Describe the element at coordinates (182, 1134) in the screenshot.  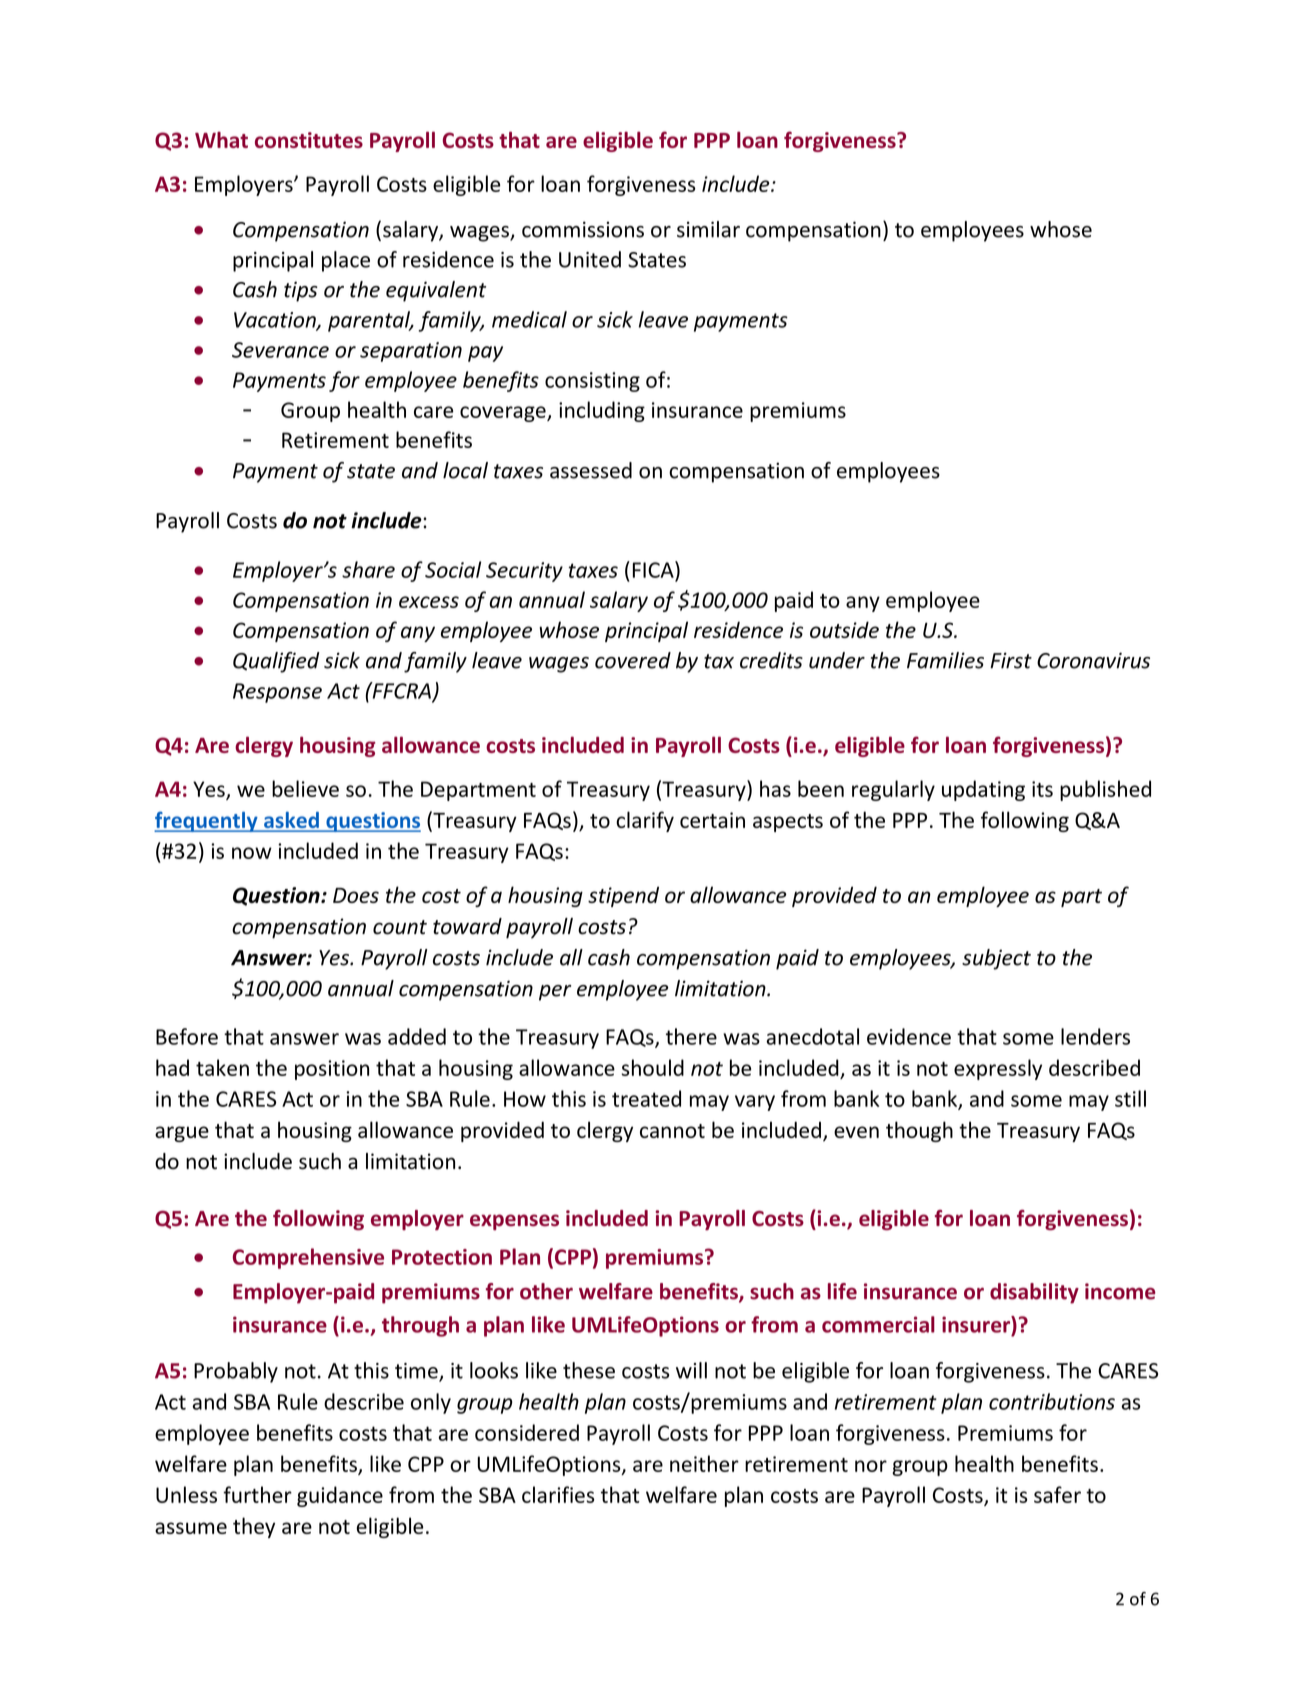
I see `argue` at that location.
